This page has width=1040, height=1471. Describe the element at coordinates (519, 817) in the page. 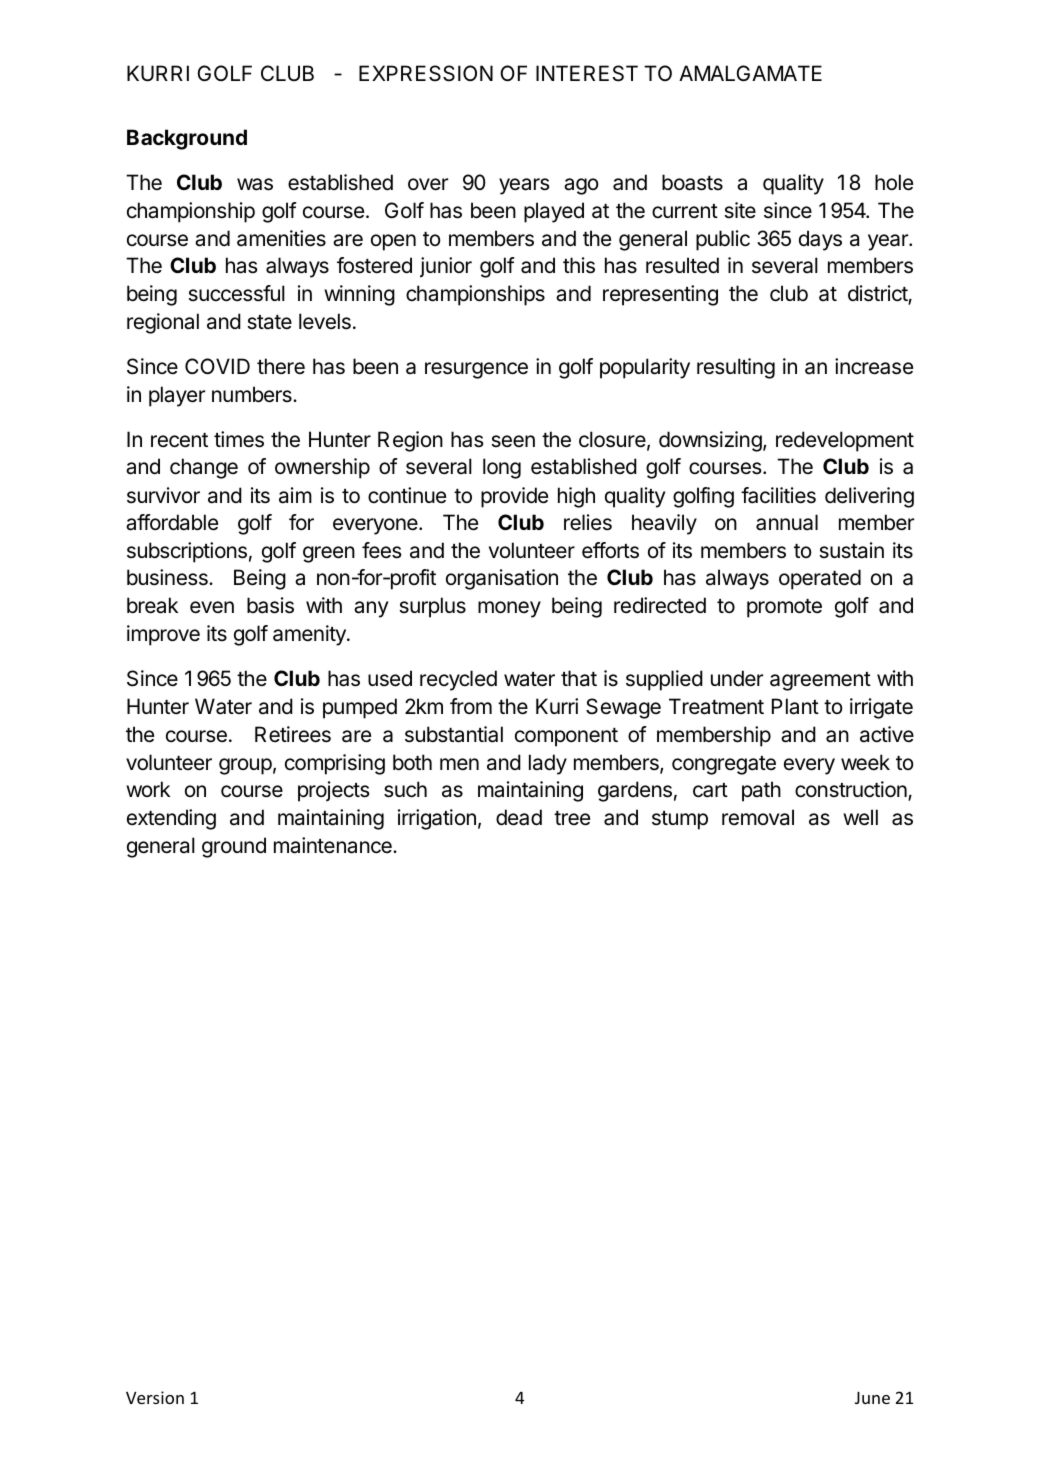

I see `dead` at that location.
